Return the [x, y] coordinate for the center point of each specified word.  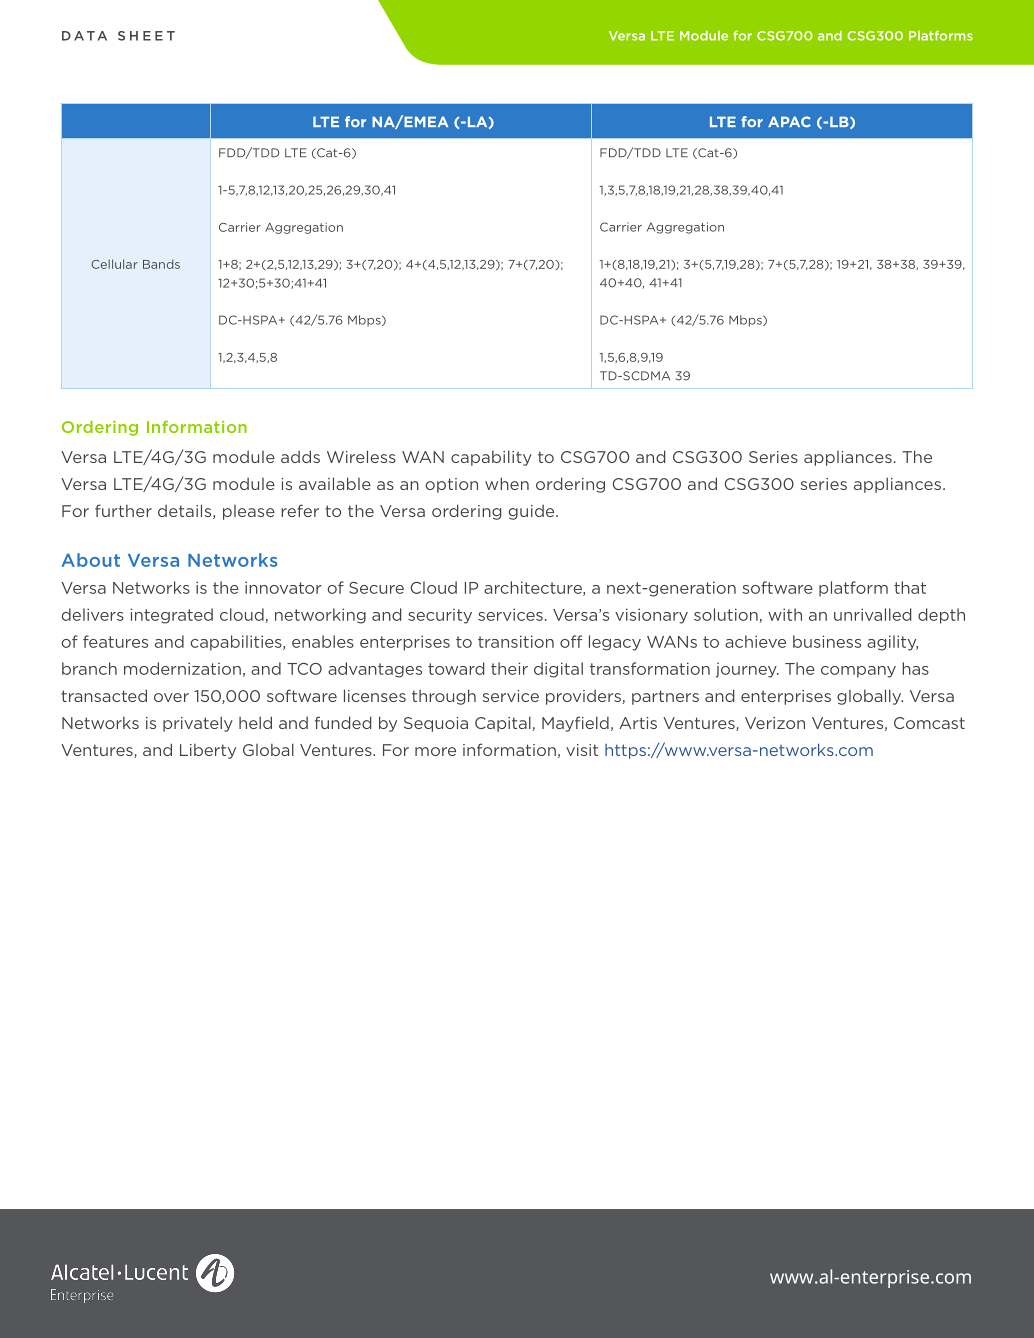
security [440, 616]
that [910, 587]
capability [491, 458]
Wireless [361, 456]
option [451, 485]
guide [533, 512]
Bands [161, 264]
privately [198, 724]
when [507, 483]
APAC [789, 122]
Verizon [775, 723]
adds [300, 456]
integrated [172, 616]
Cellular [114, 264]
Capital [504, 724]
